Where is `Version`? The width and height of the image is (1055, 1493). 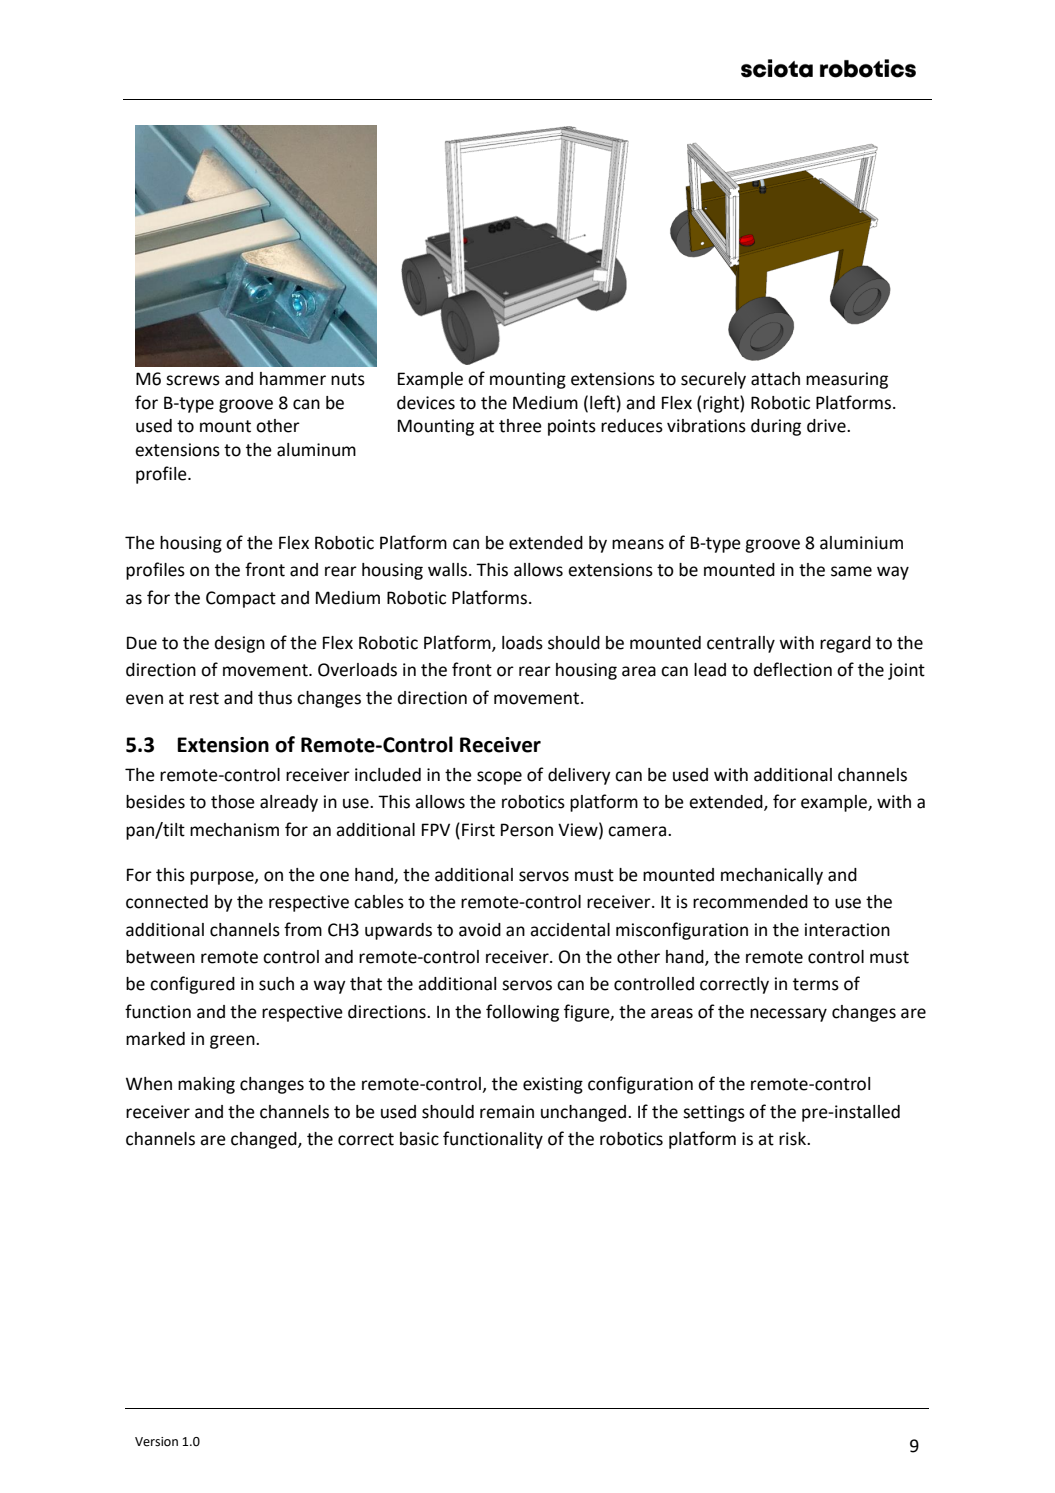
Version is located at coordinates (156, 1442).
